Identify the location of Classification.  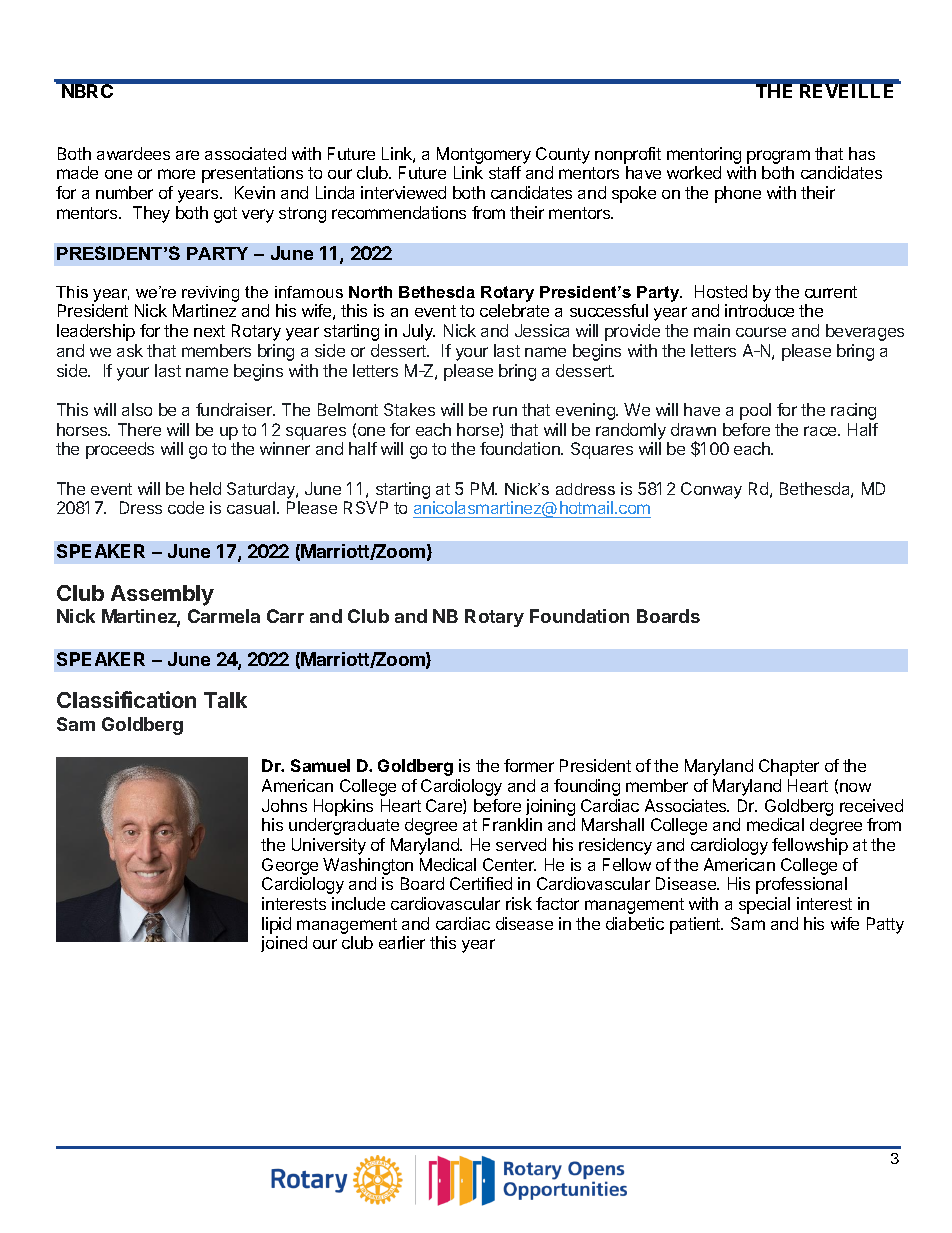
(126, 699).
